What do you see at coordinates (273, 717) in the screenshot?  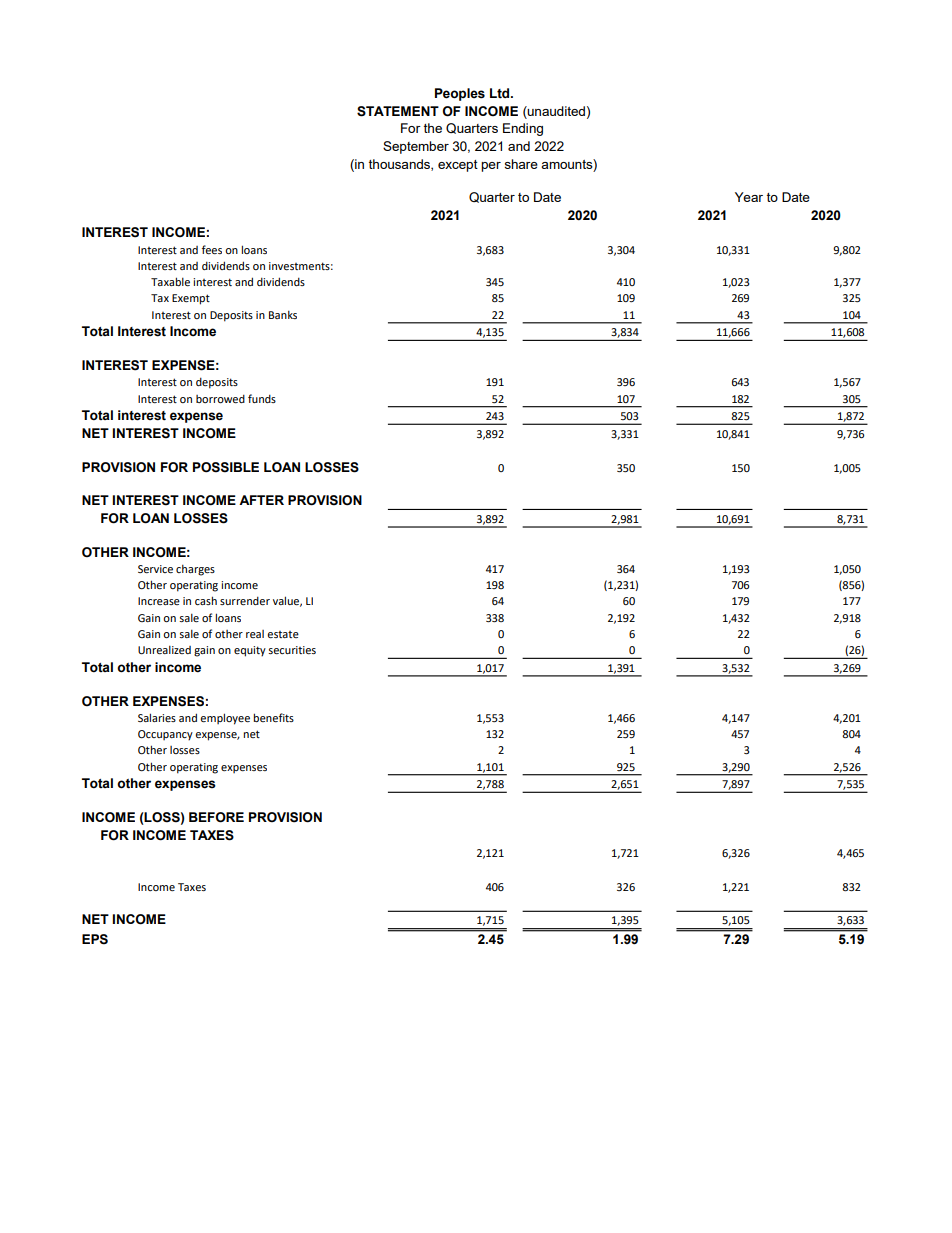 I see `benefits` at bounding box center [273, 717].
